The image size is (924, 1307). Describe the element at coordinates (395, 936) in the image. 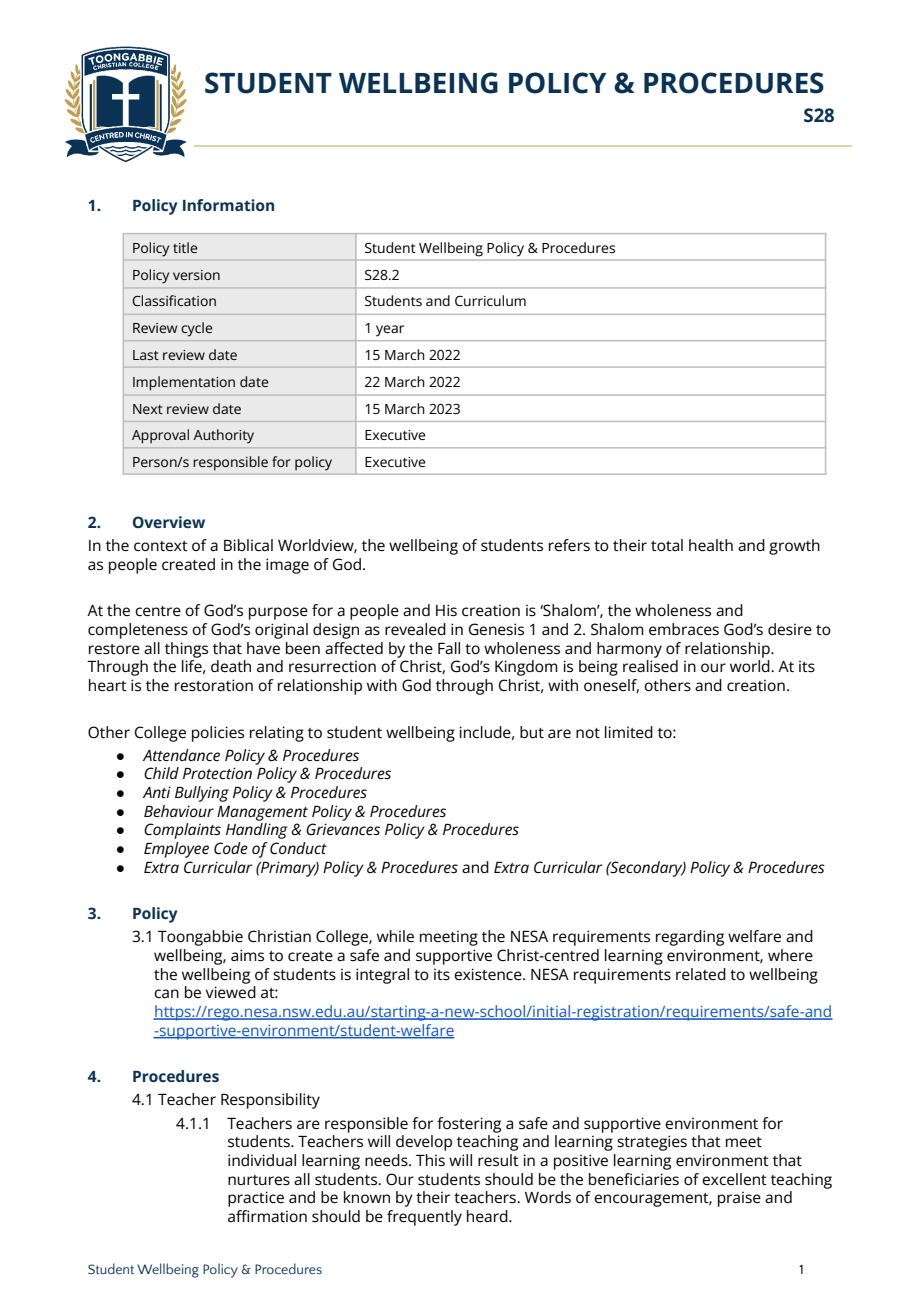

I see `while` at that location.
